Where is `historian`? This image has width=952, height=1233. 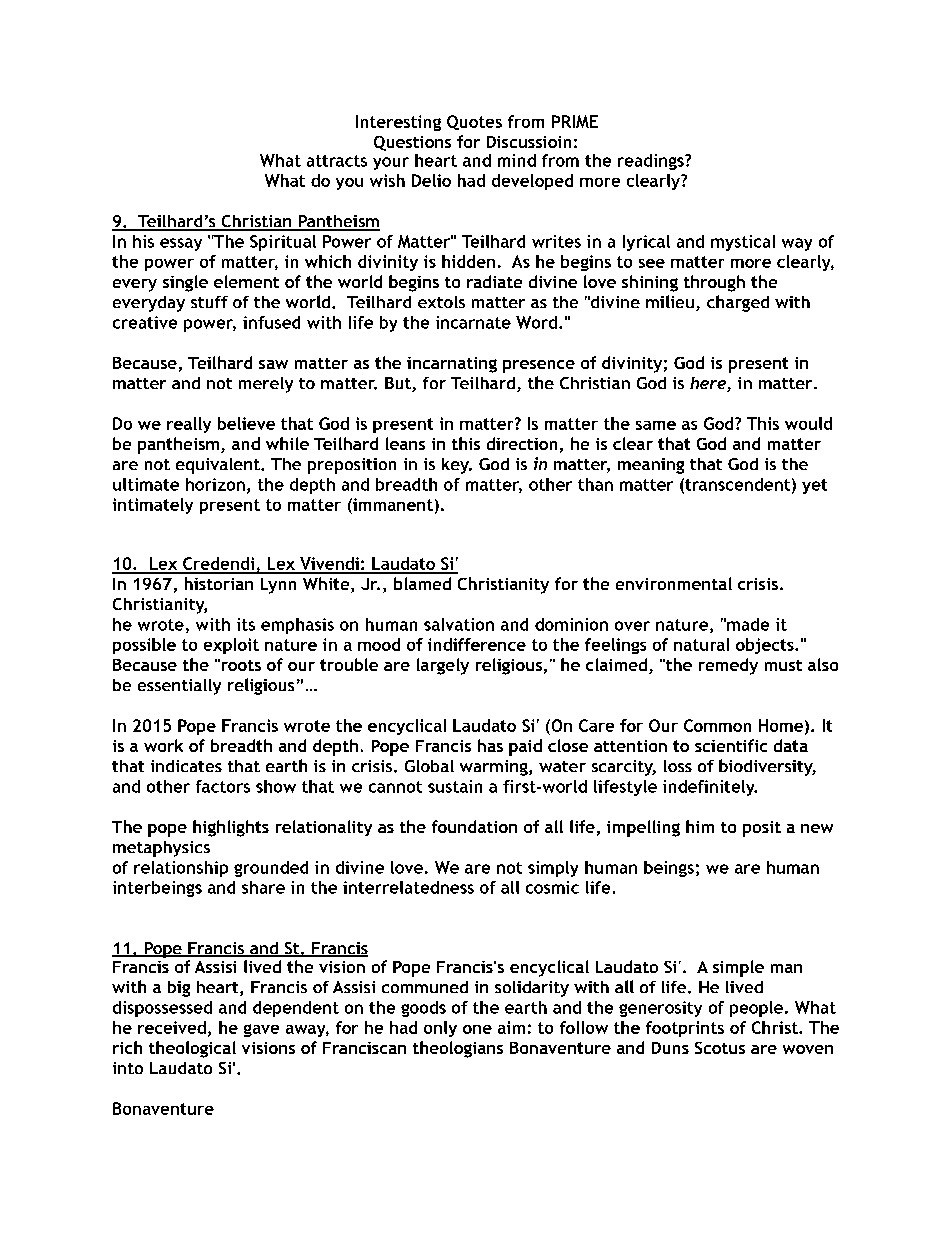
historian is located at coordinates (219, 583).
